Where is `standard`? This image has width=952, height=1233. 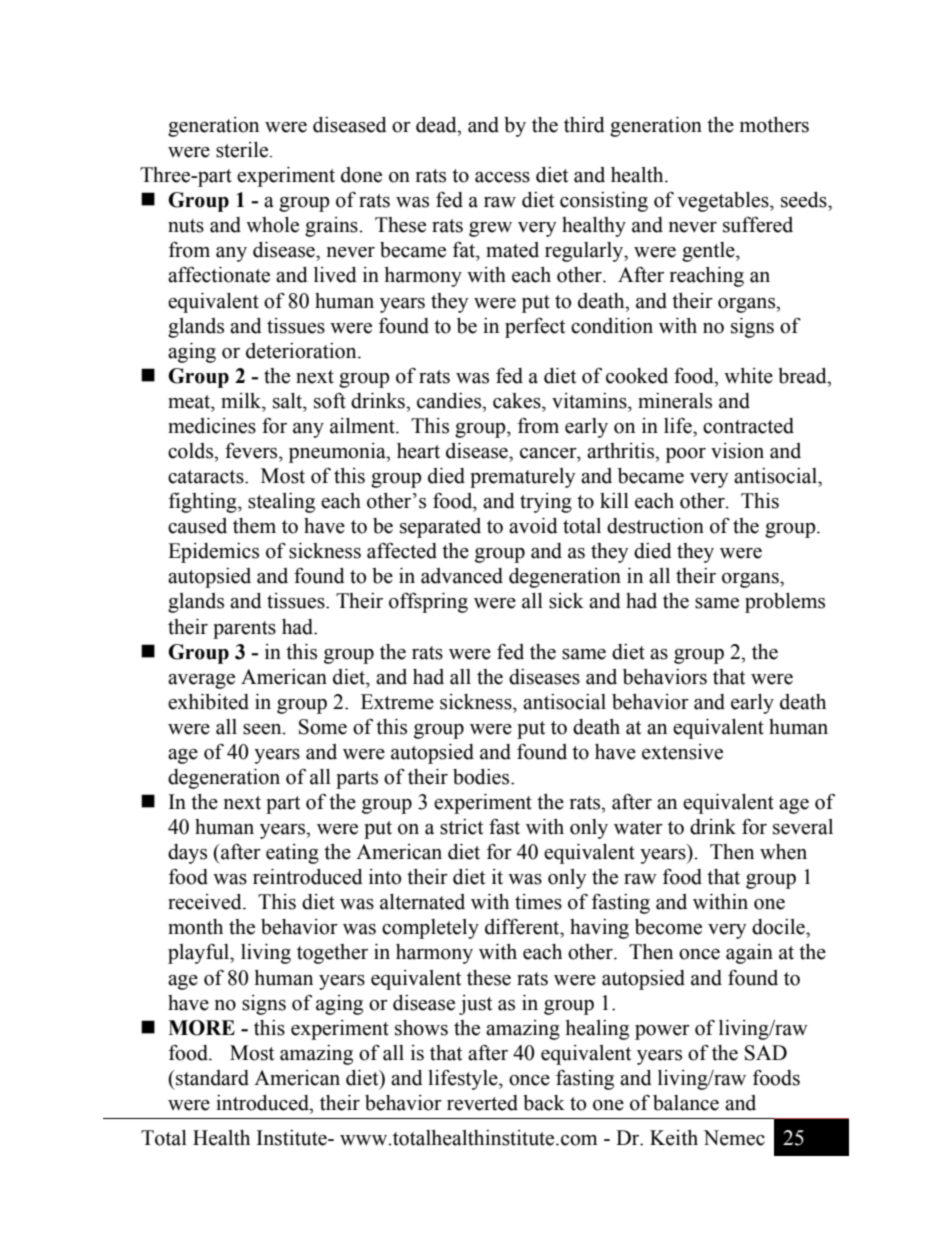
standard is located at coordinates (211, 1078).
